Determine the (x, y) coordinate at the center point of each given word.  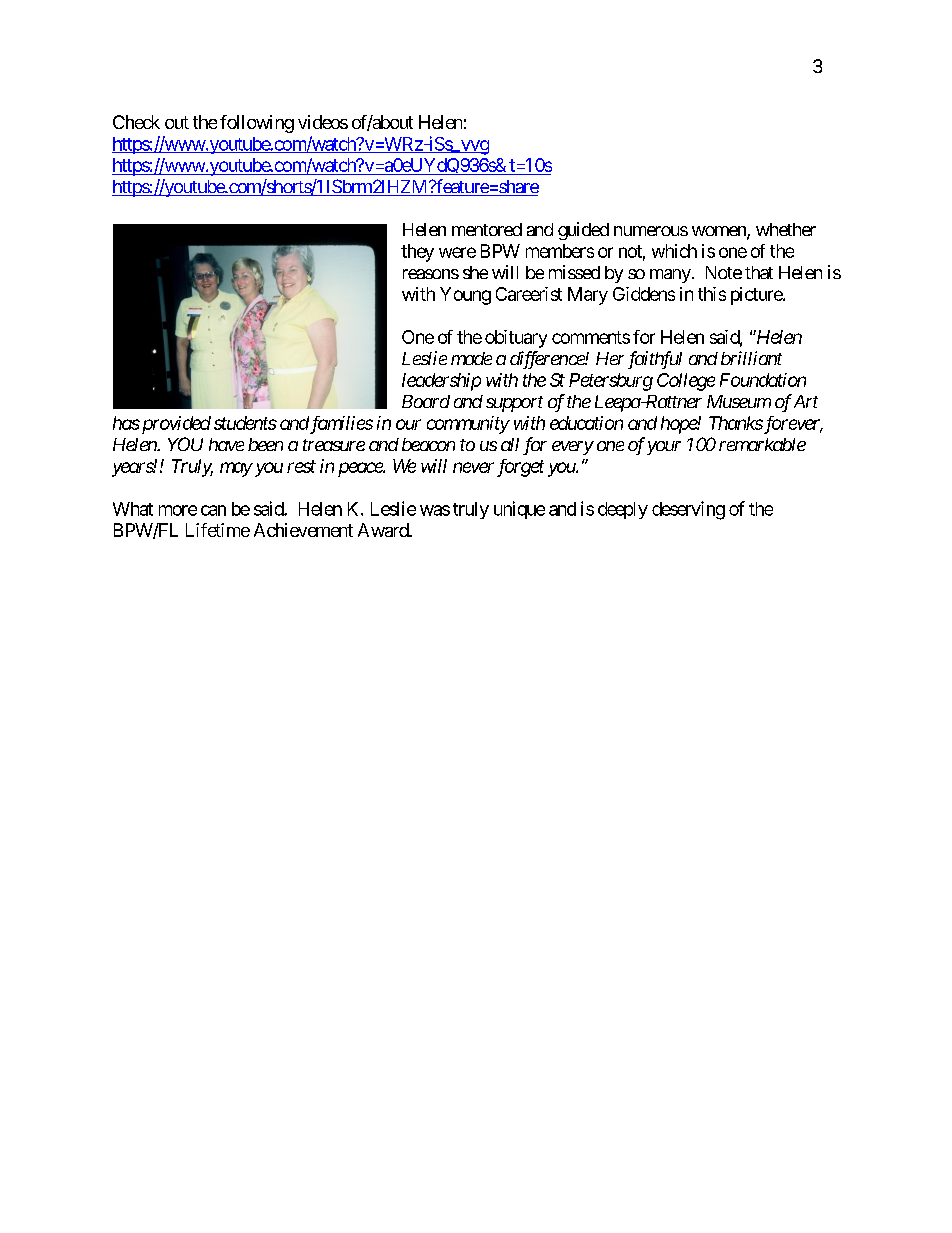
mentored (487, 229)
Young (465, 296)
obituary (516, 339)
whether (786, 229)
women (720, 232)
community (468, 425)
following (257, 124)
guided (583, 231)
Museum (739, 401)
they (417, 253)
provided (175, 425)
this (712, 294)
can (213, 510)
